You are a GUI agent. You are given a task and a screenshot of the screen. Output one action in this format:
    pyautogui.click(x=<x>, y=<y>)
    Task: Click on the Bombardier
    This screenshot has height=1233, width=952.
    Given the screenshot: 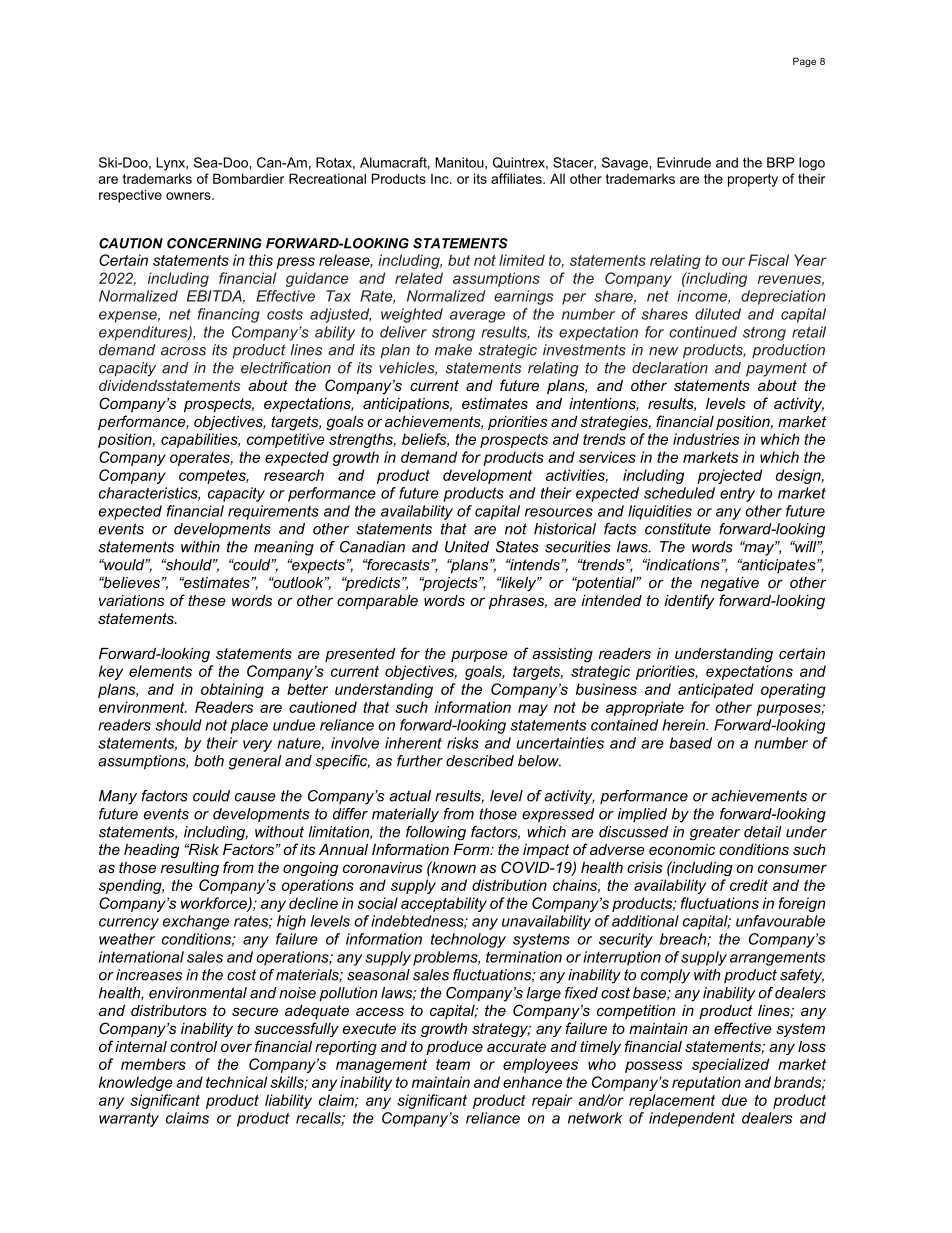 What is the action you would take?
    pyautogui.click(x=248, y=178)
